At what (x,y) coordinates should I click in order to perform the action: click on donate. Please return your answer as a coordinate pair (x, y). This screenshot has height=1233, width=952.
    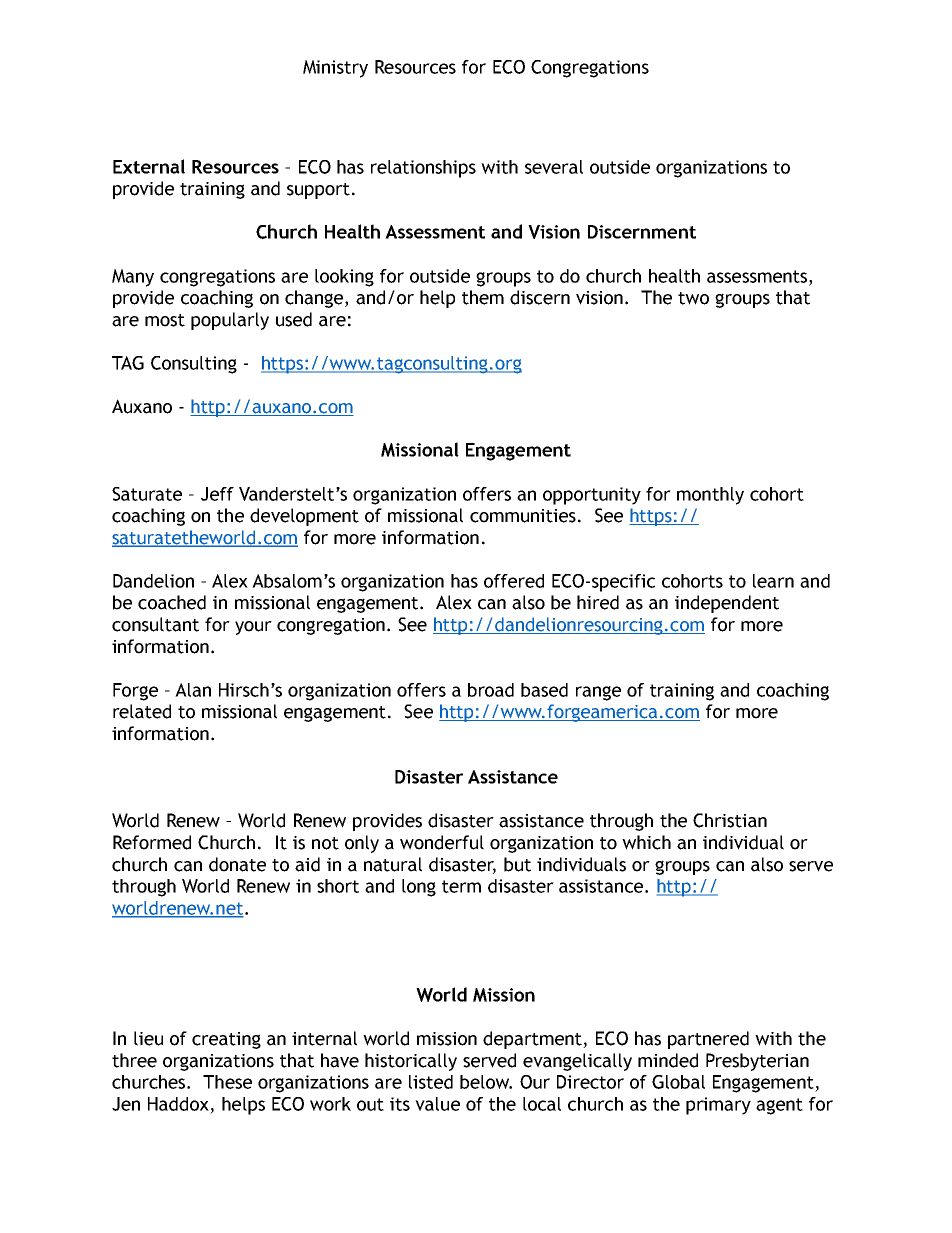
    Looking at the image, I should click on (237, 864).
